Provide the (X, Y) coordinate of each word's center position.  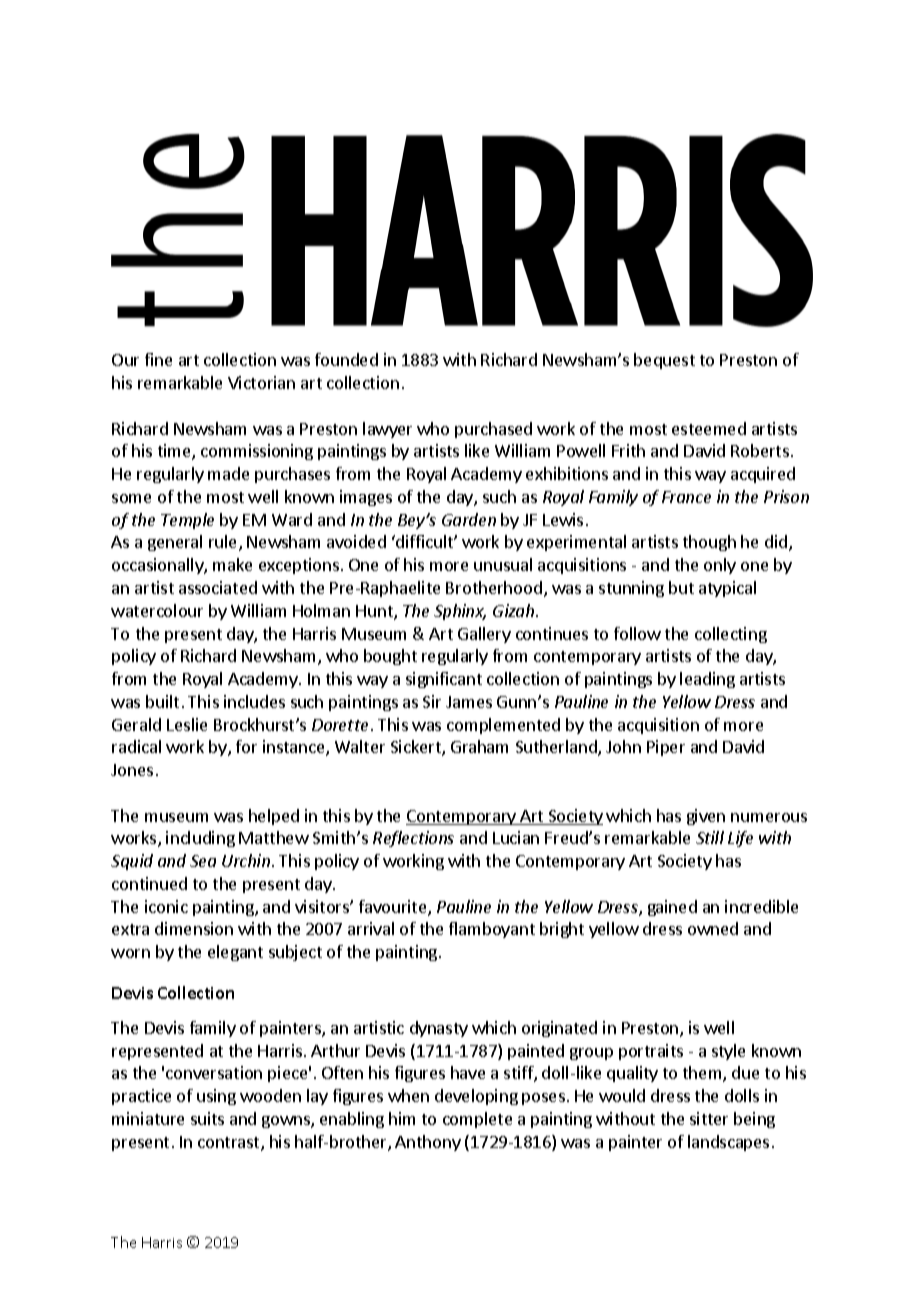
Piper (666, 748)
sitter (709, 1118)
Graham (479, 746)
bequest (664, 361)
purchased (493, 430)
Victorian (261, 382)
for (246, 746)
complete (477, 1120)
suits (207, 1118)
